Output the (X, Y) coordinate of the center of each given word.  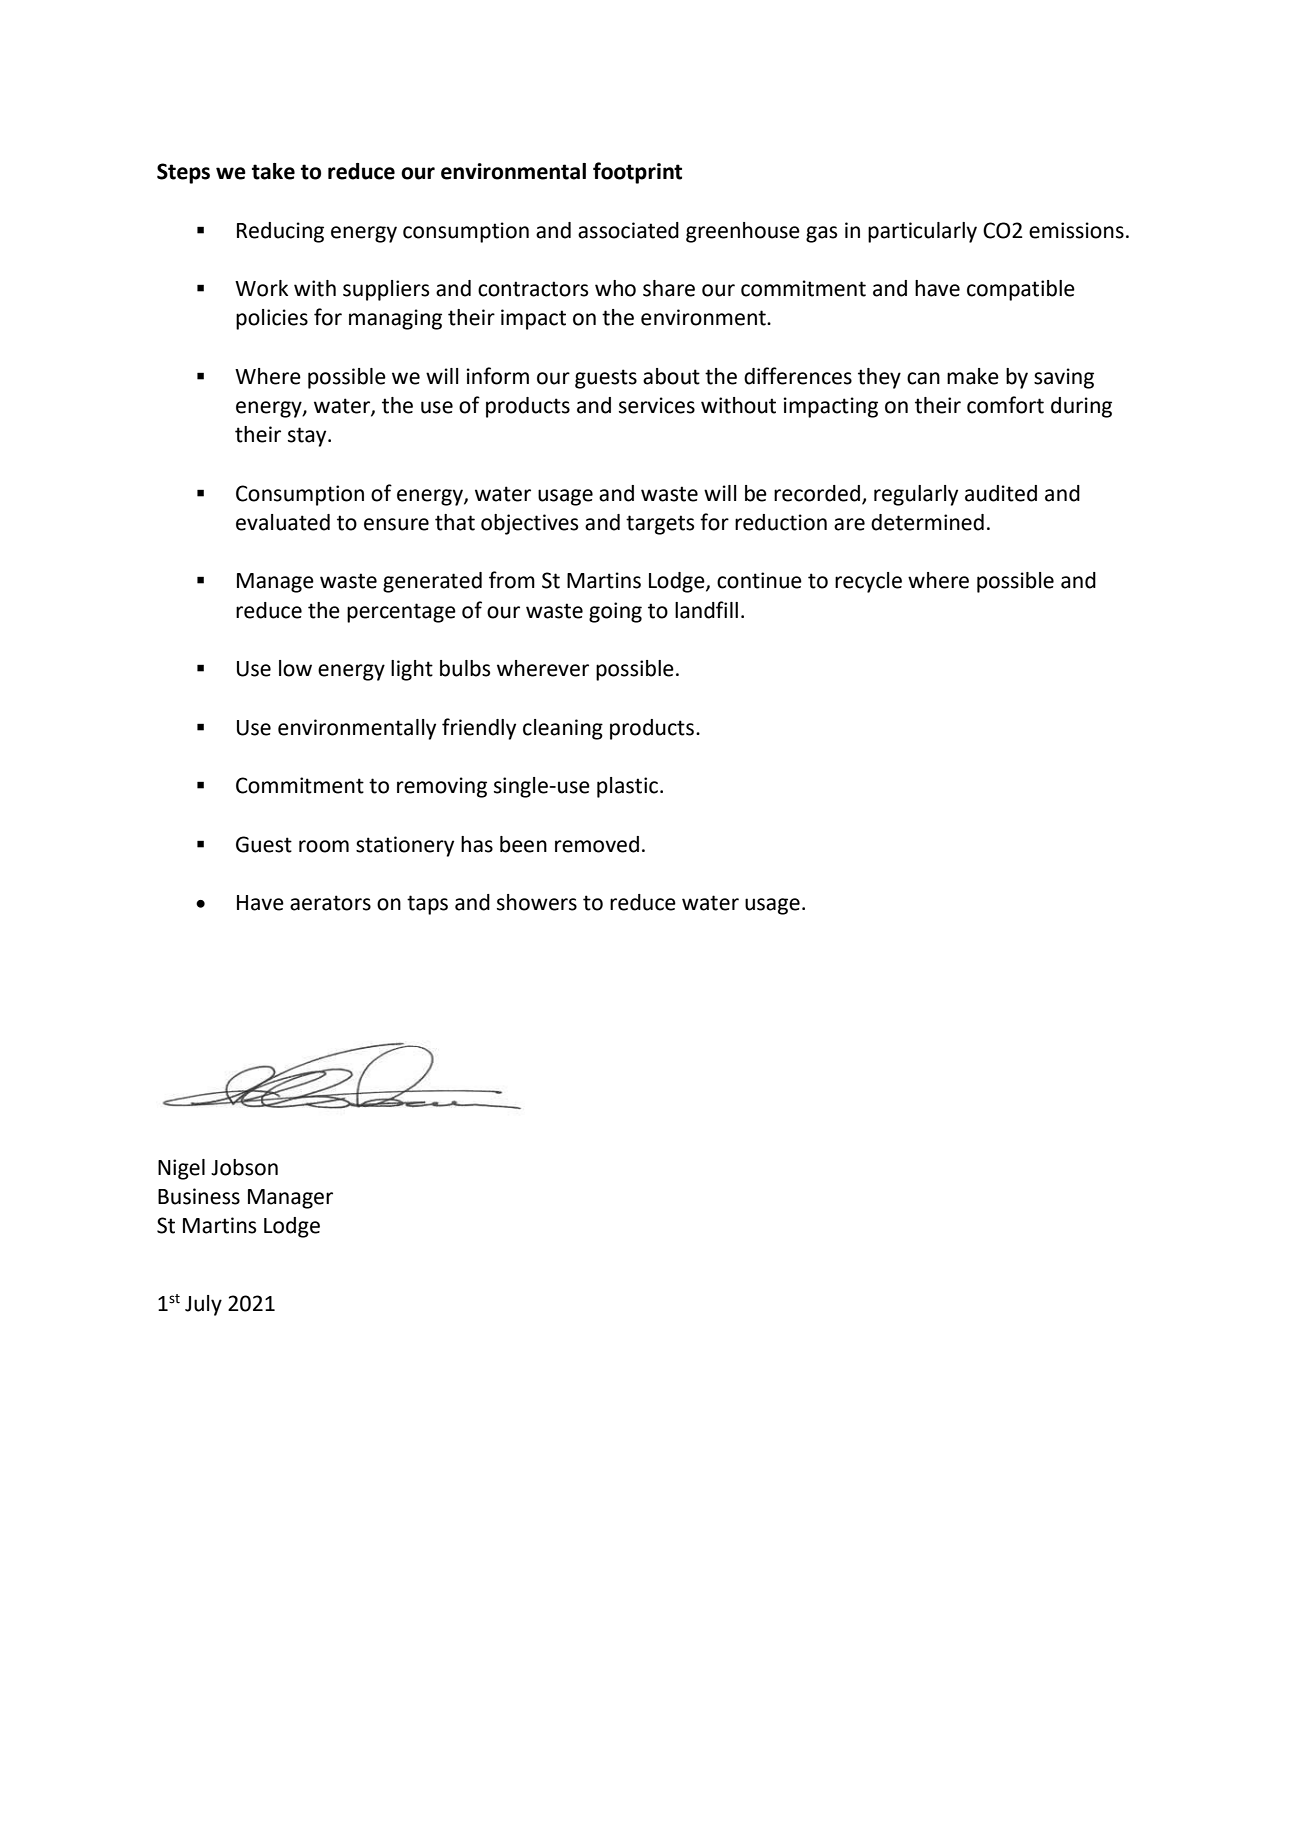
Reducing (280, 232)
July (203, 1305)
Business (199, 1196)
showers (537, 902)
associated (628, 230)
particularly (922, 232)
